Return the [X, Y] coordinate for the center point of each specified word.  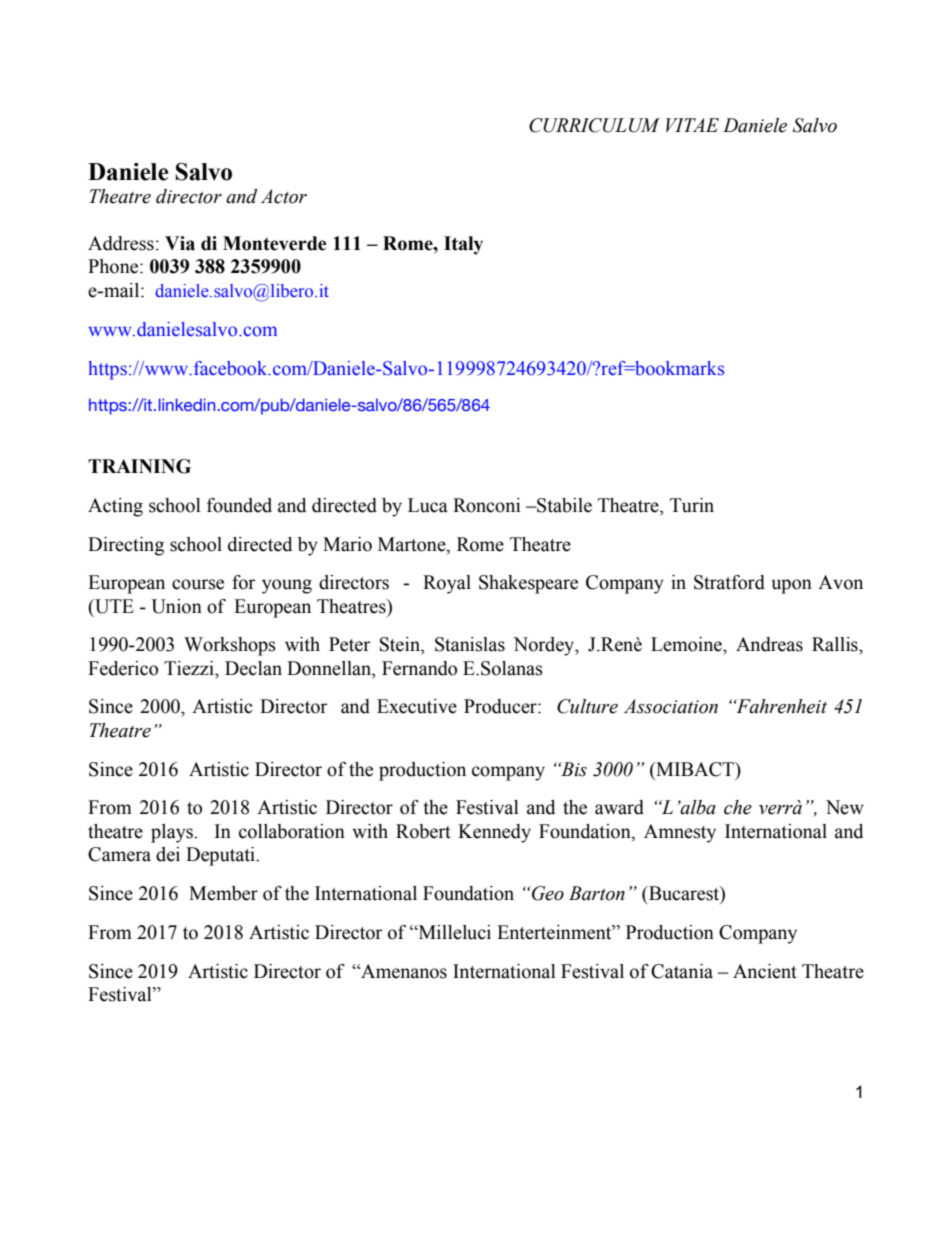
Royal [447, 584]
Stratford [729, 582]
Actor [284, 196]
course [198, 584]
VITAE [692, 125]
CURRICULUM [594, 125]
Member [223, 893]
